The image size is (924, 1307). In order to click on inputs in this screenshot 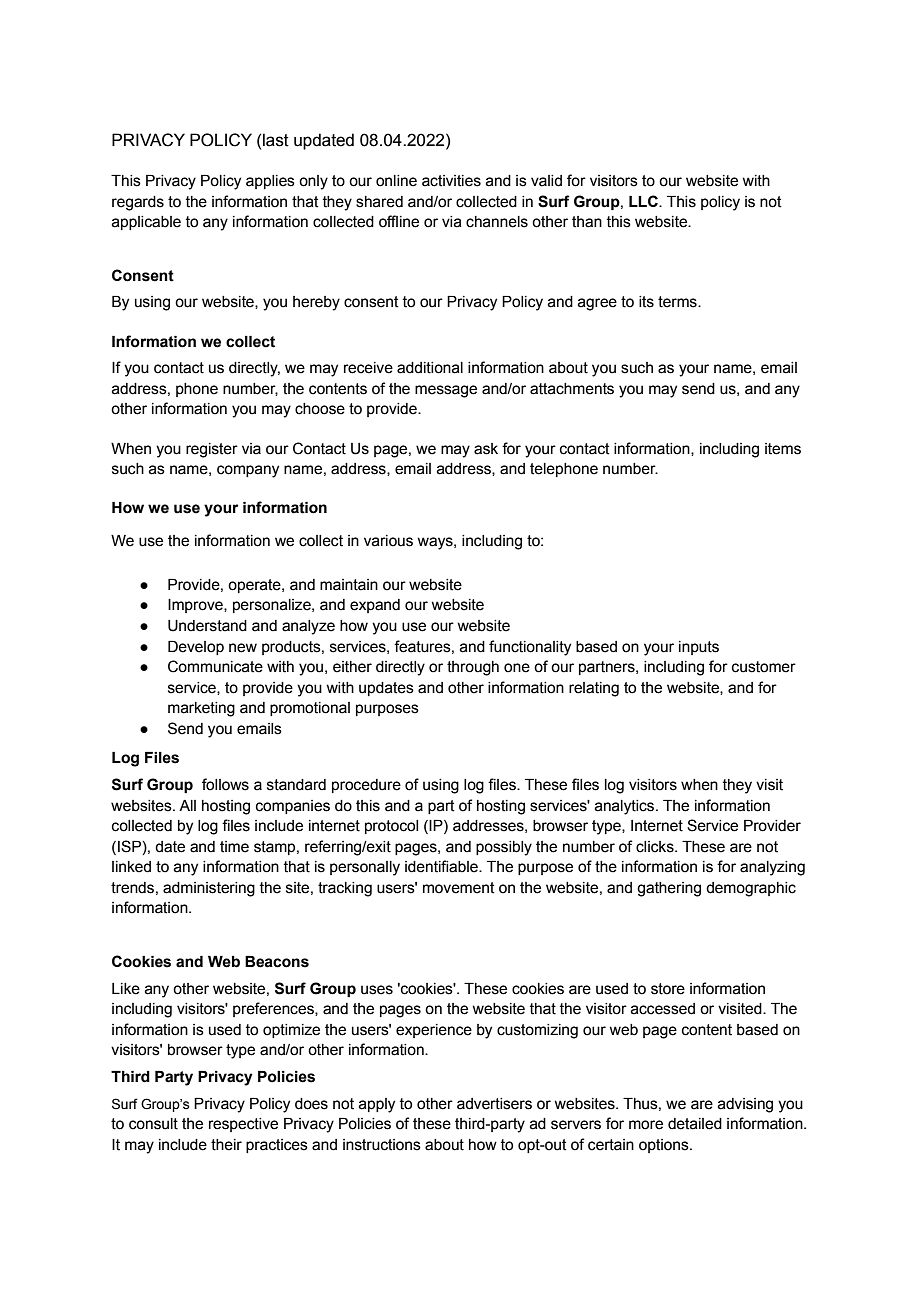, I will do `click(699, 648)`.
